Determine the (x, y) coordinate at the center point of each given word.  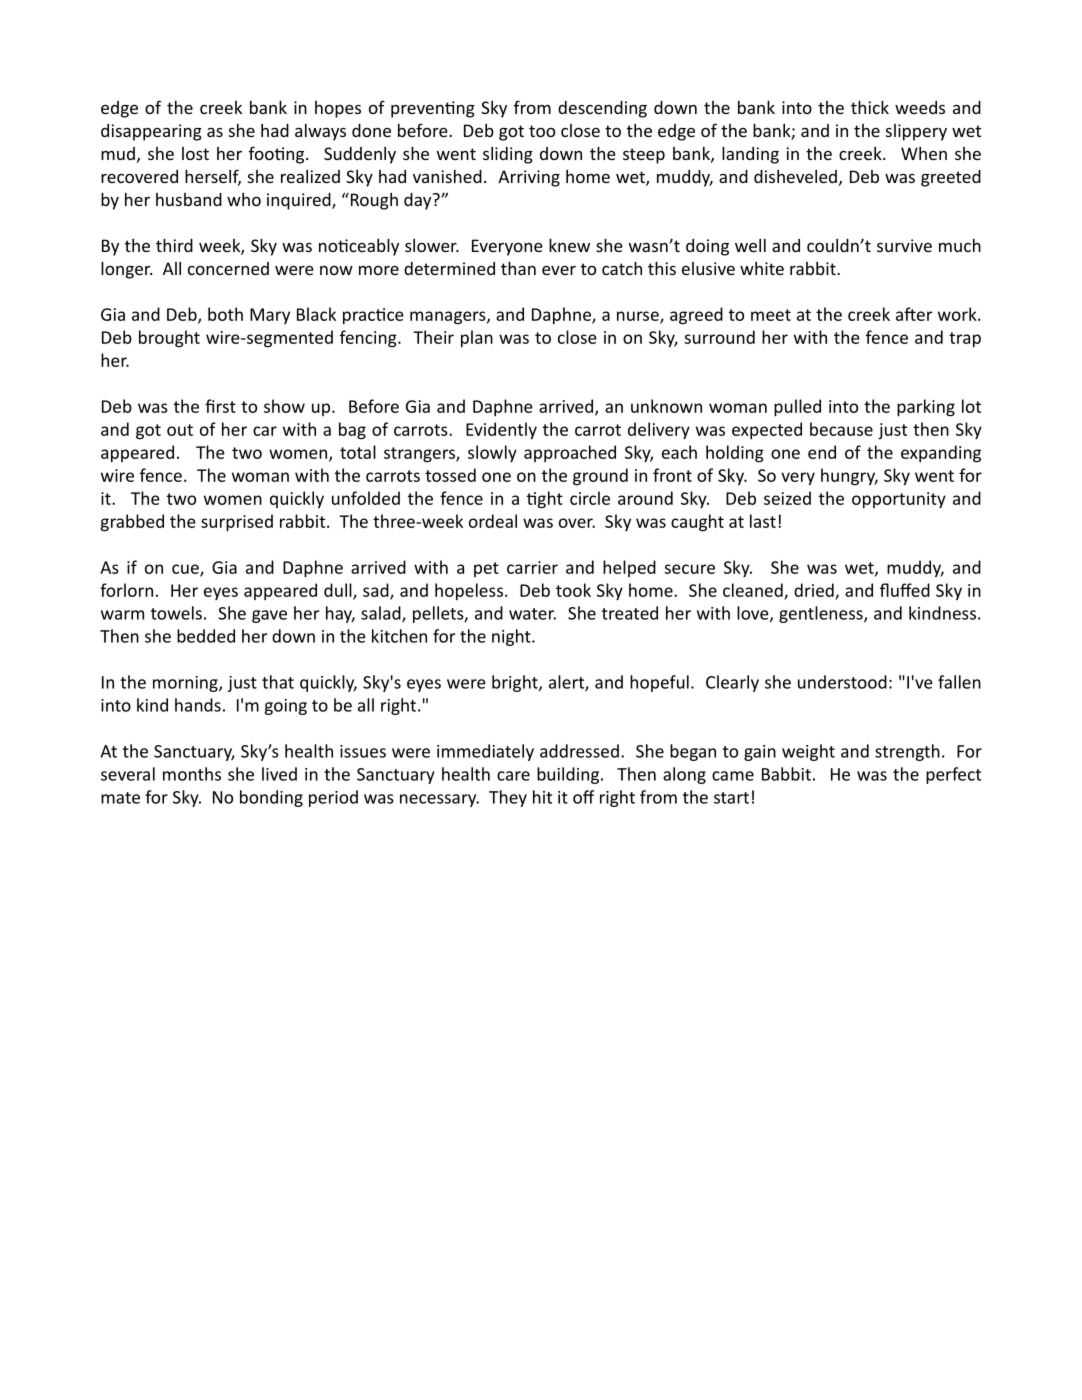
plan (477, 338)
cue (186, 570)
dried (815, 591)
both (225, 314)
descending (602, 109)
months (192, 774)
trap (965, 339)
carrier (532, 567)
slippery (916, 132)
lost (195, 153)
